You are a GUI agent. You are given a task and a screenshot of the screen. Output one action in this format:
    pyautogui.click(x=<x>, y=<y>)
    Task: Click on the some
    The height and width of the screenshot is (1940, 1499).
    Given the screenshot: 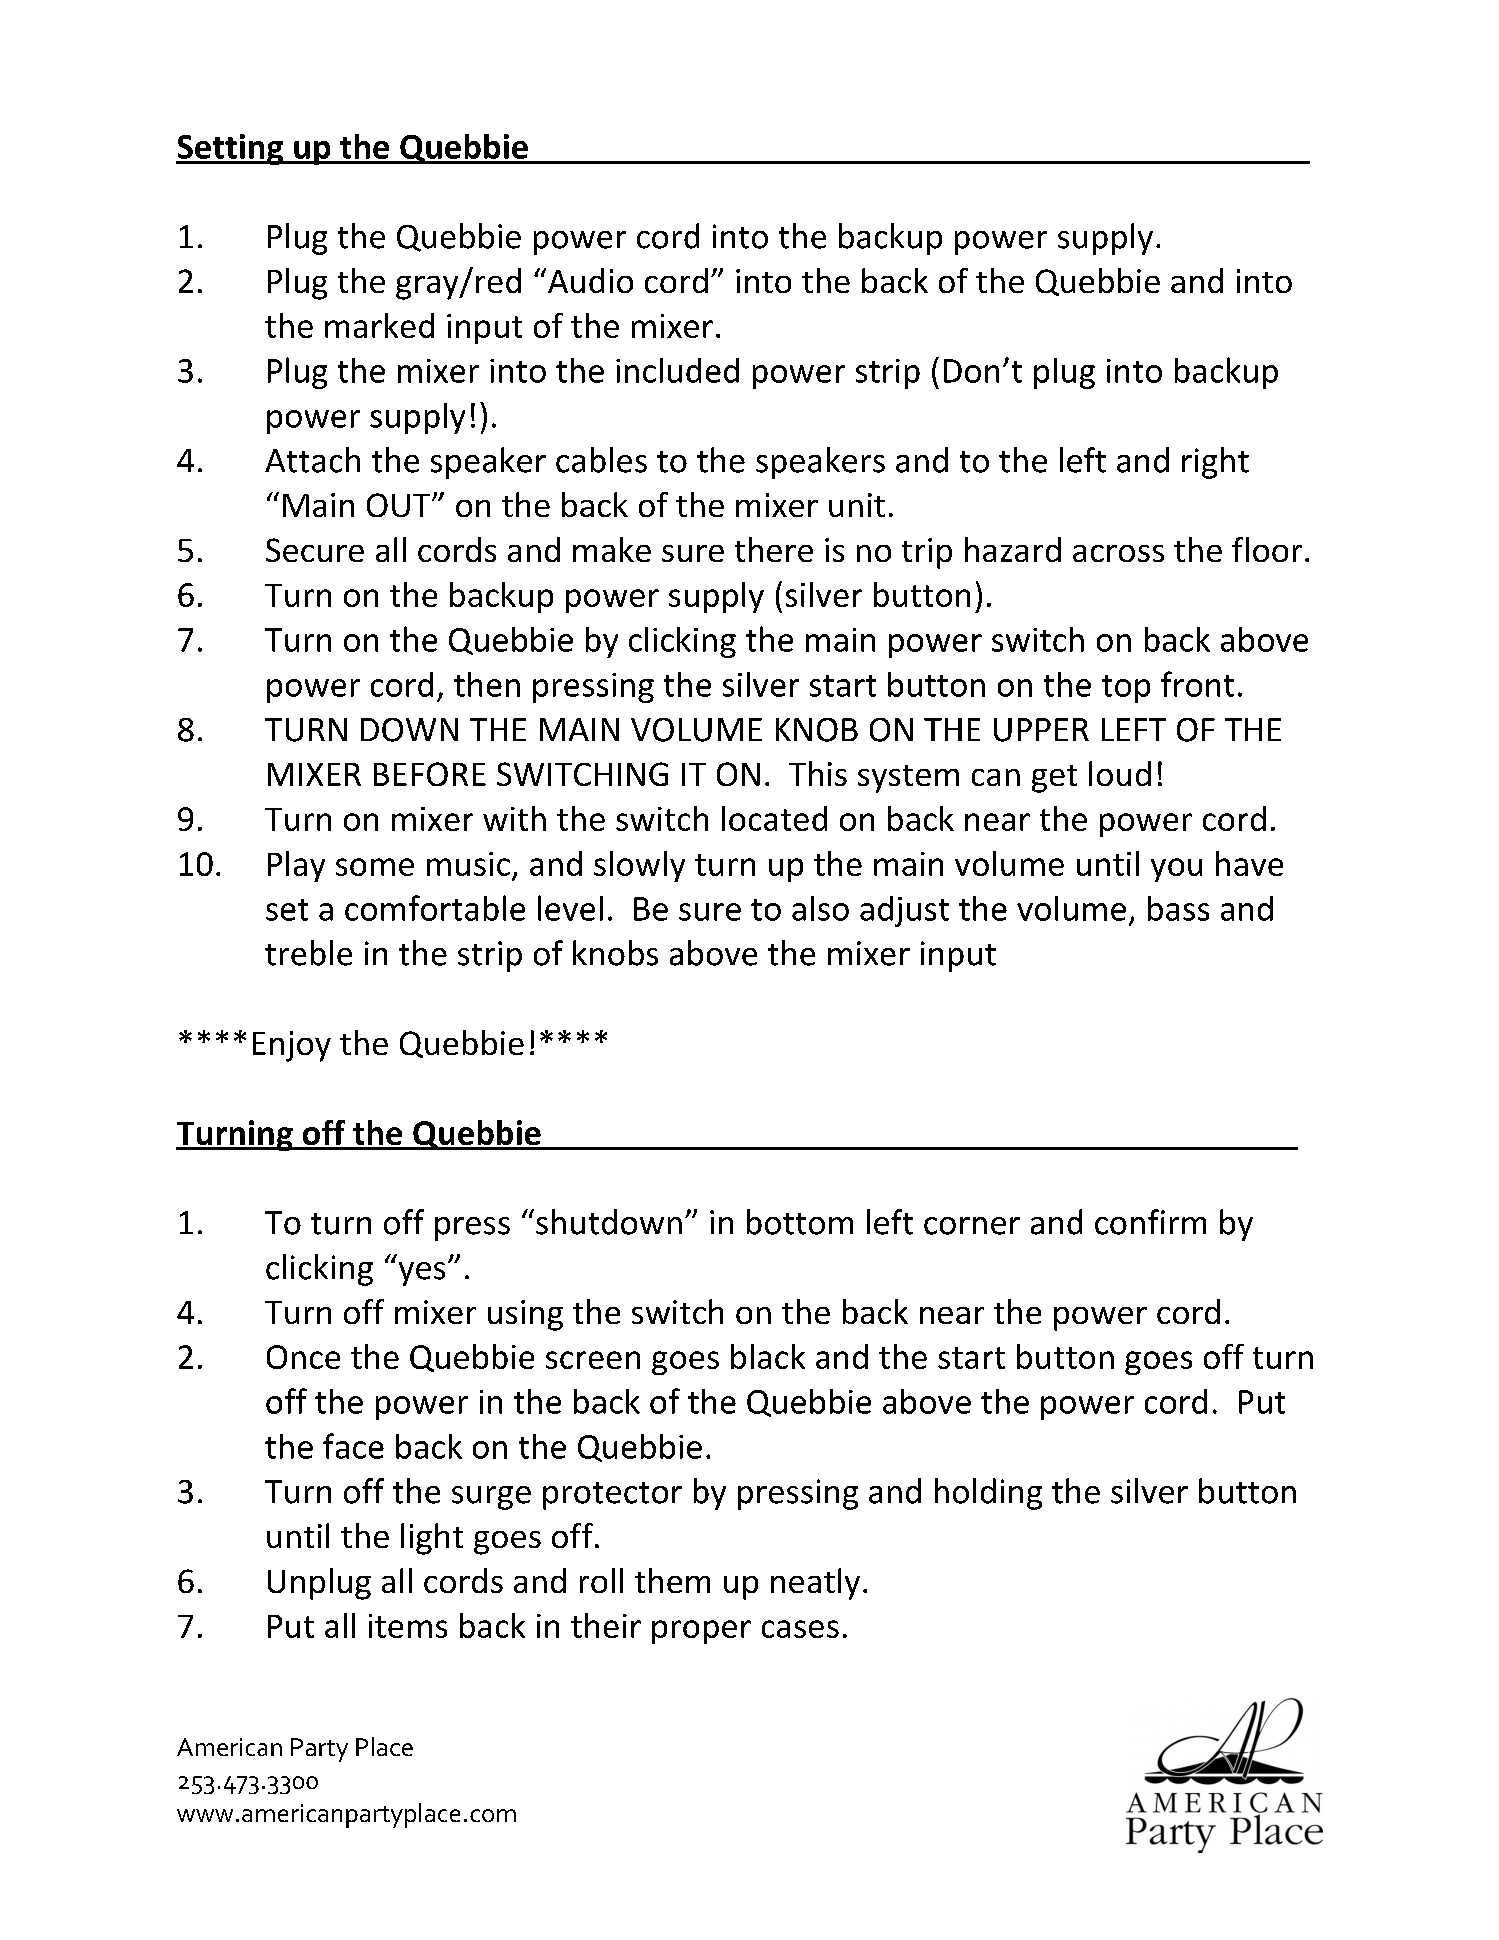 What is the action you would take?
    pyautogui.click(x=375, y=867)
